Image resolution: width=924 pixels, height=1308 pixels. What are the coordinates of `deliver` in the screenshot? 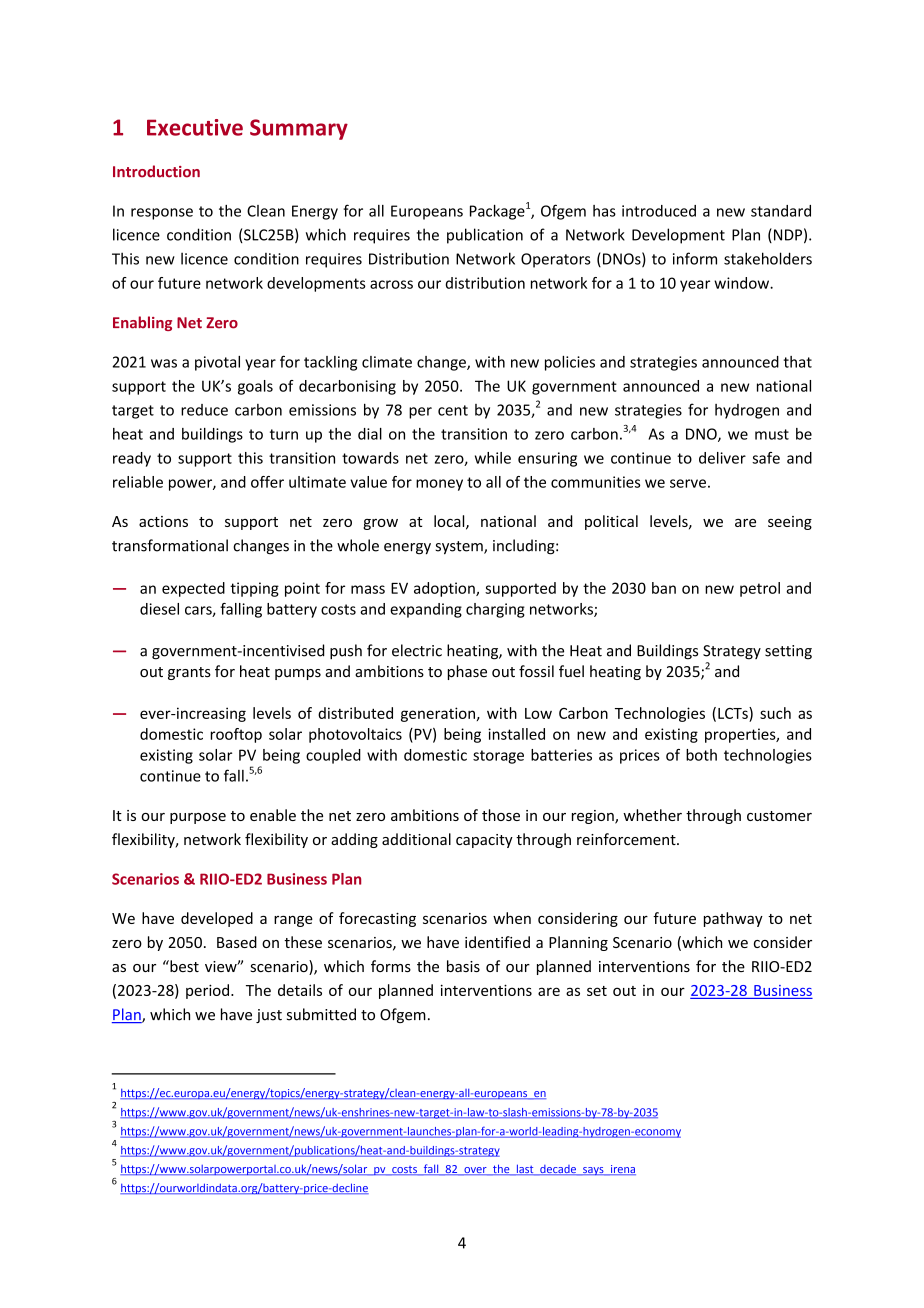 It's located at (722, 458).
